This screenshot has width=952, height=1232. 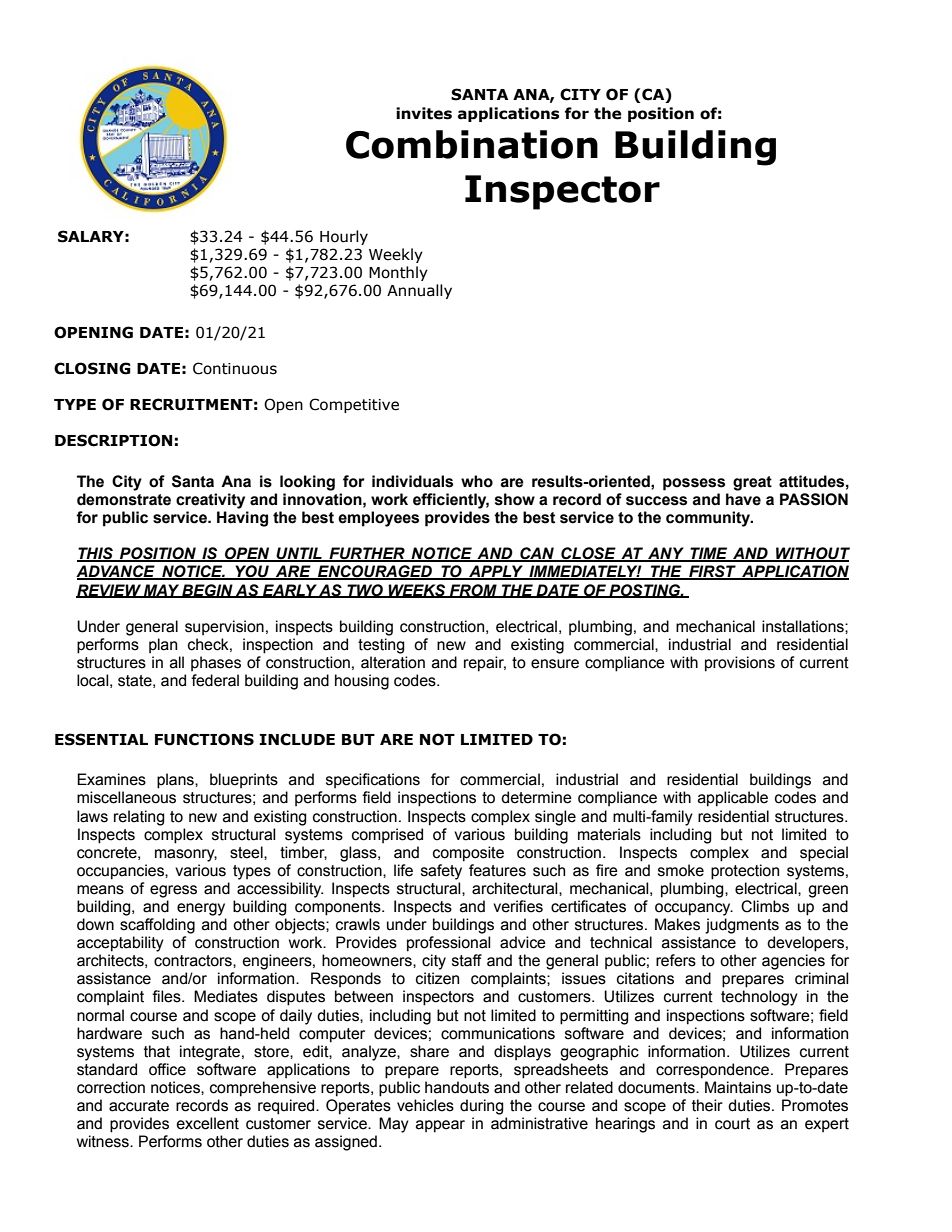 What do you see at coordinates (472, 144) in the screenshot?
I see `Combination` at bounding box center [472, 144].
